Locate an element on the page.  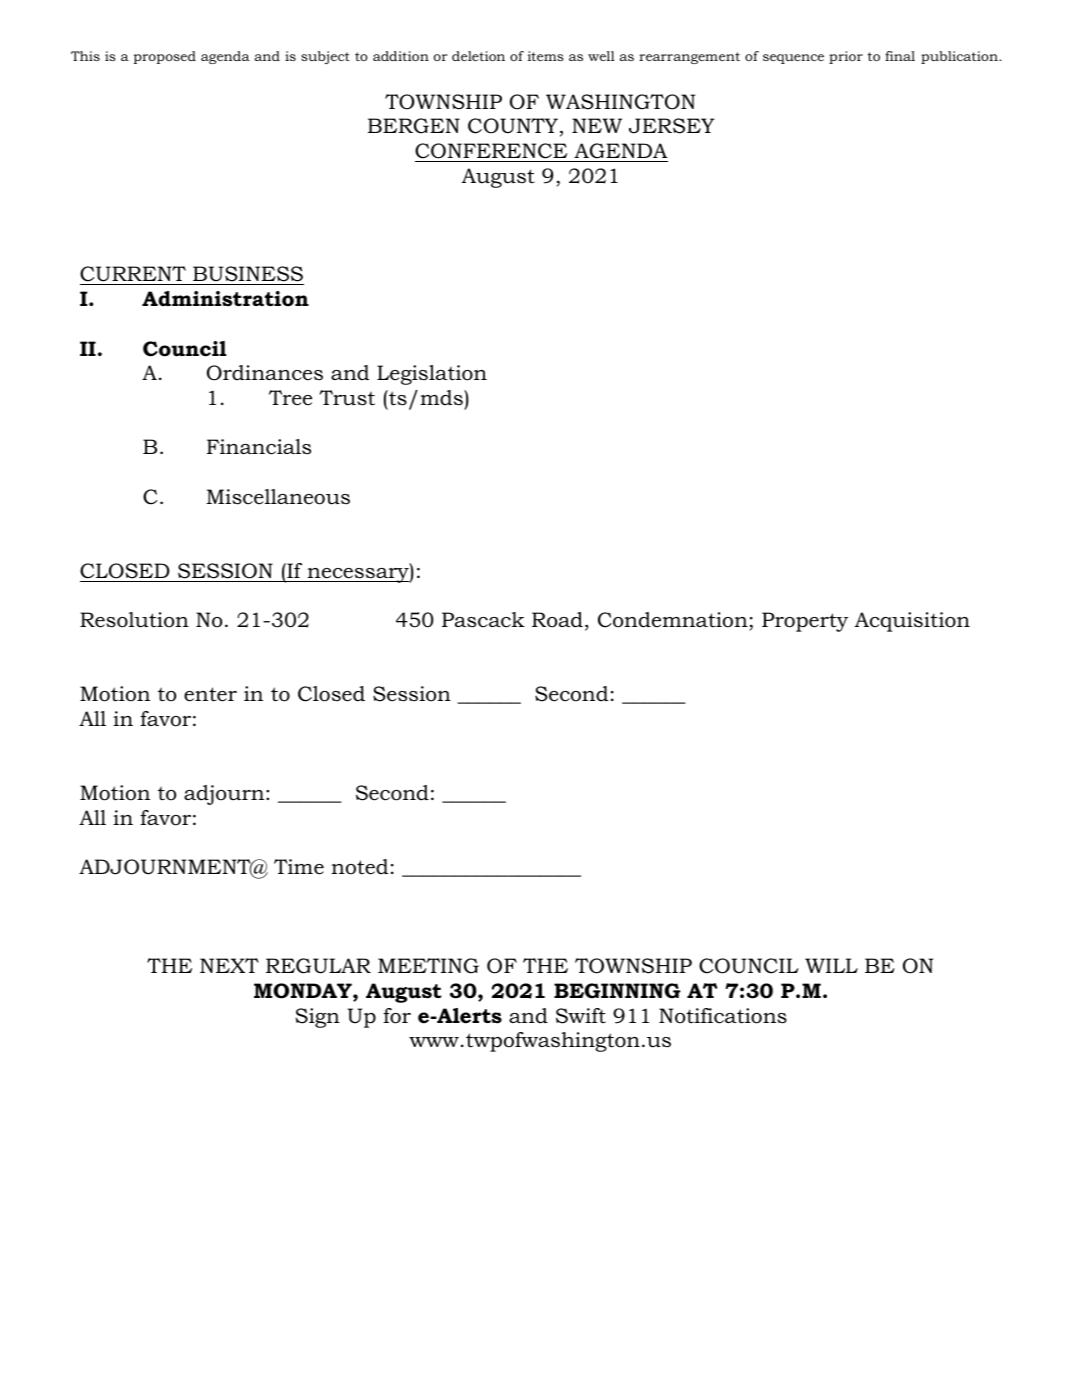
enter is located at coordinates (210, 694).
